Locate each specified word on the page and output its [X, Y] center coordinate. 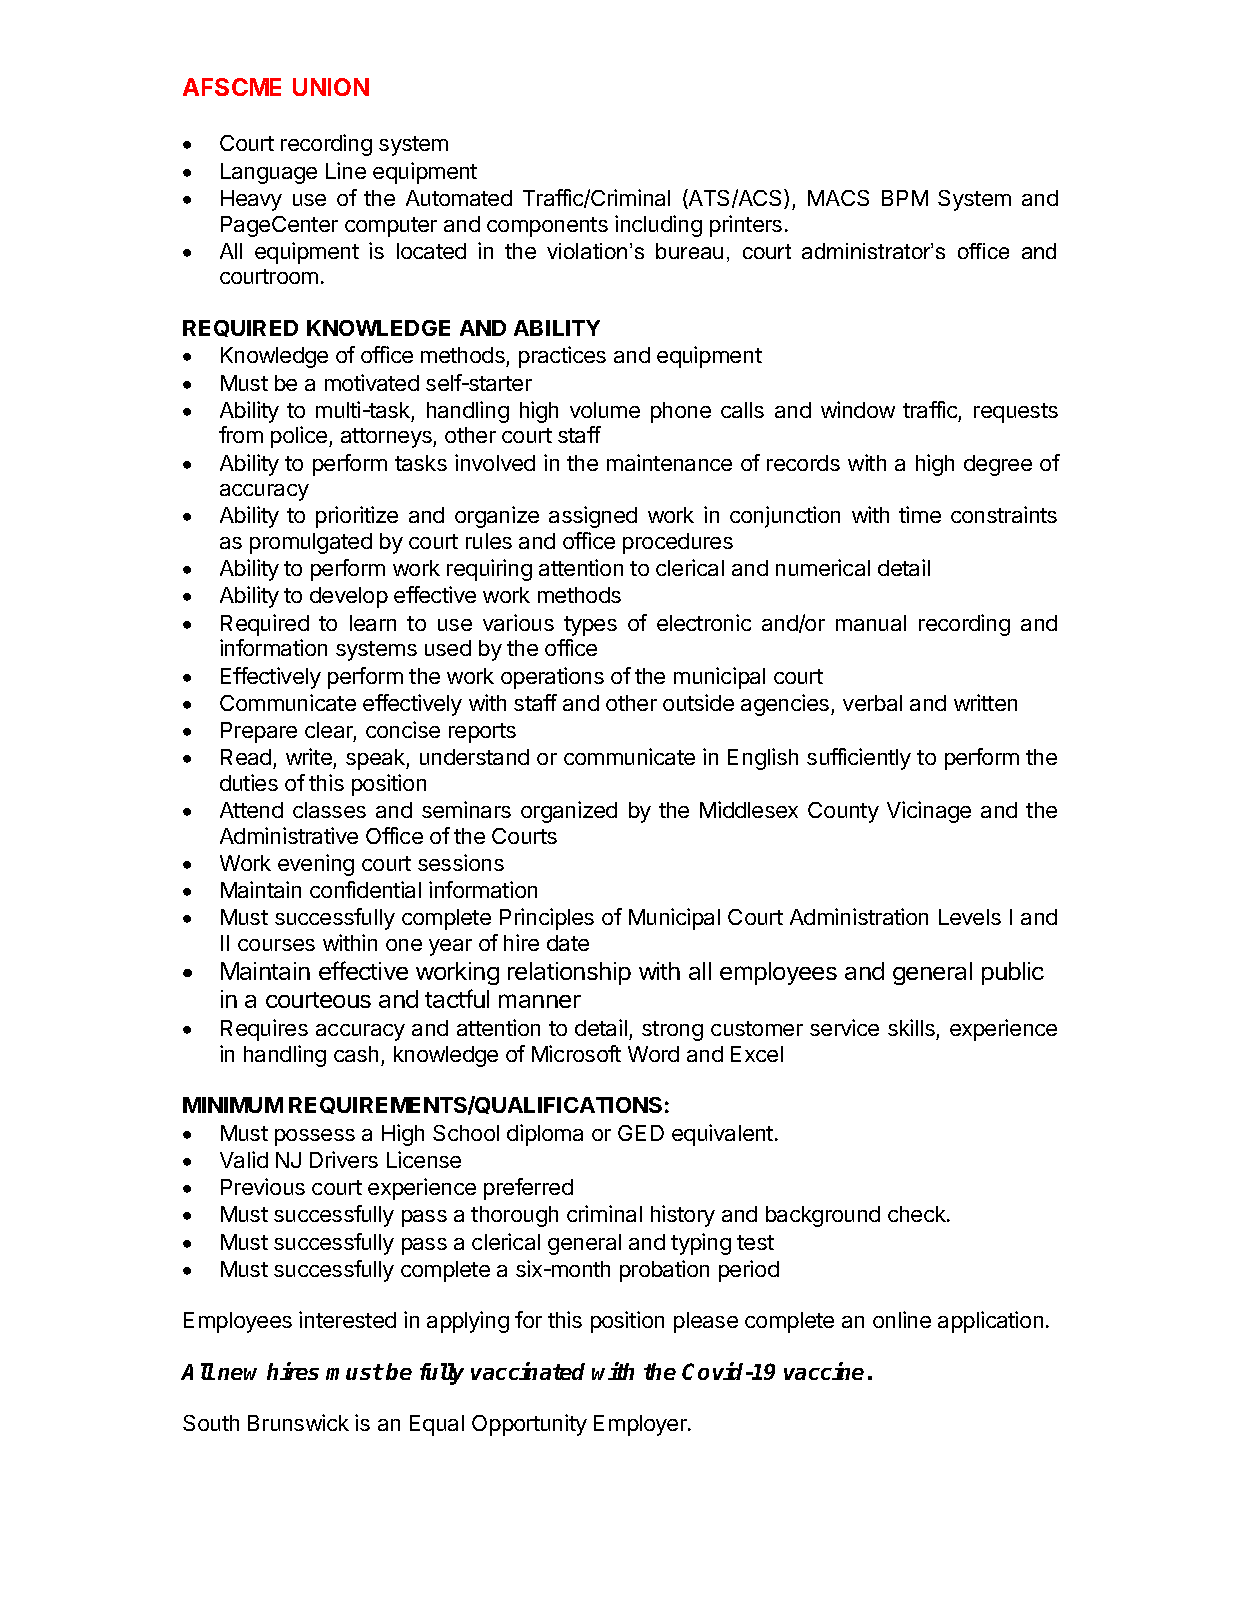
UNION [331, 87]
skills [911, 1027]
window [858, 409]
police [300, 437]
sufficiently [859, 759]
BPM [905, 198]
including [658, 226]
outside [698, 702]
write [310, 758]
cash [356, 1054]
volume [605, 410]
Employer [641, 1425]
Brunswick [298, 1422]
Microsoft [576, 1053]
